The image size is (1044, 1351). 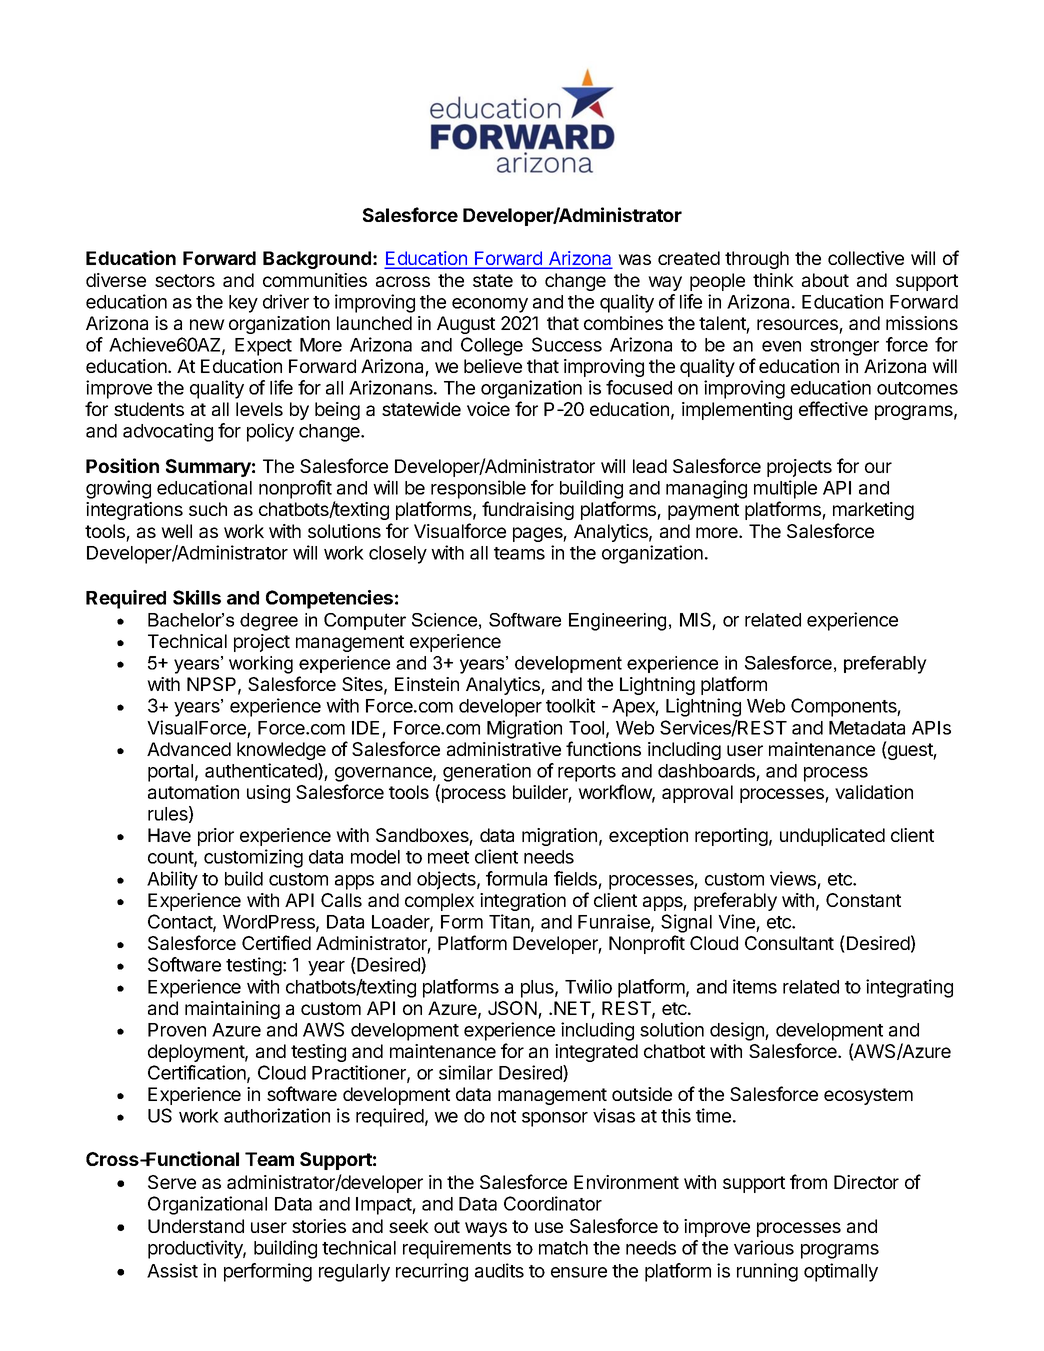 I want to click on Understand, so click(x=196, y=1226).
